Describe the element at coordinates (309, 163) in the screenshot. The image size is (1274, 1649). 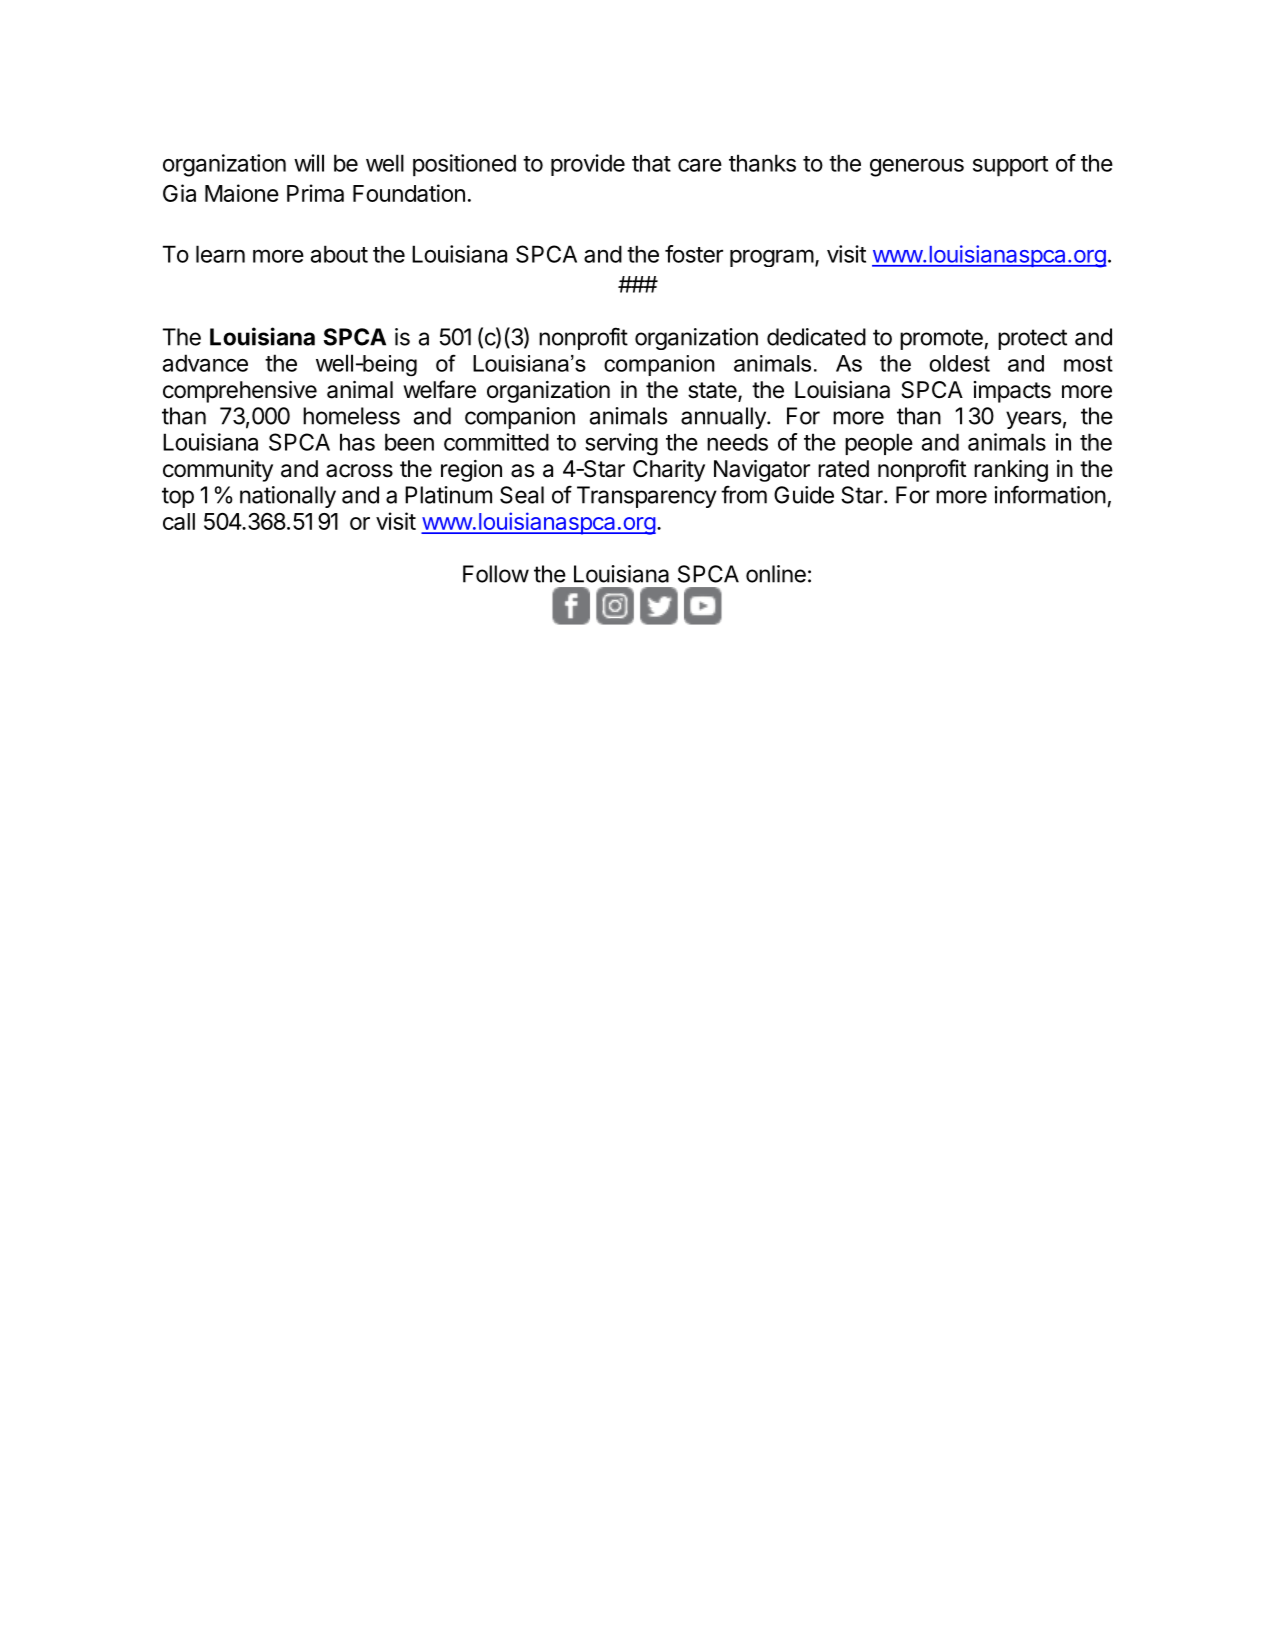
I see `will` at that location.
